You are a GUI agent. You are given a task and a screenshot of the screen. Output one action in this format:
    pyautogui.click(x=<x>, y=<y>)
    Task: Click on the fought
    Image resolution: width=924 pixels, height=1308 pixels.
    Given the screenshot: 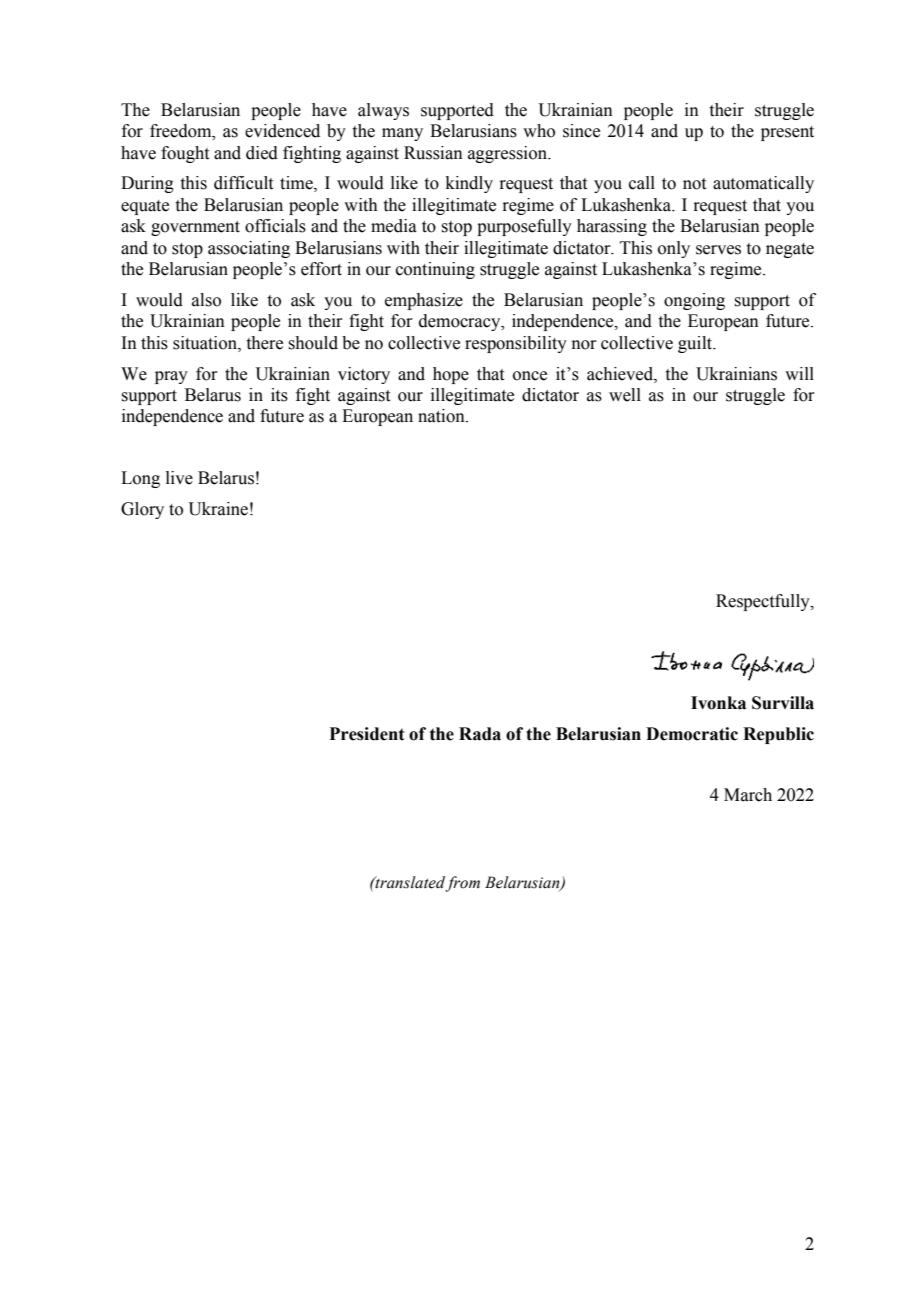 What is the action you would take?
    pyautogui.click(x=185, y=154)
